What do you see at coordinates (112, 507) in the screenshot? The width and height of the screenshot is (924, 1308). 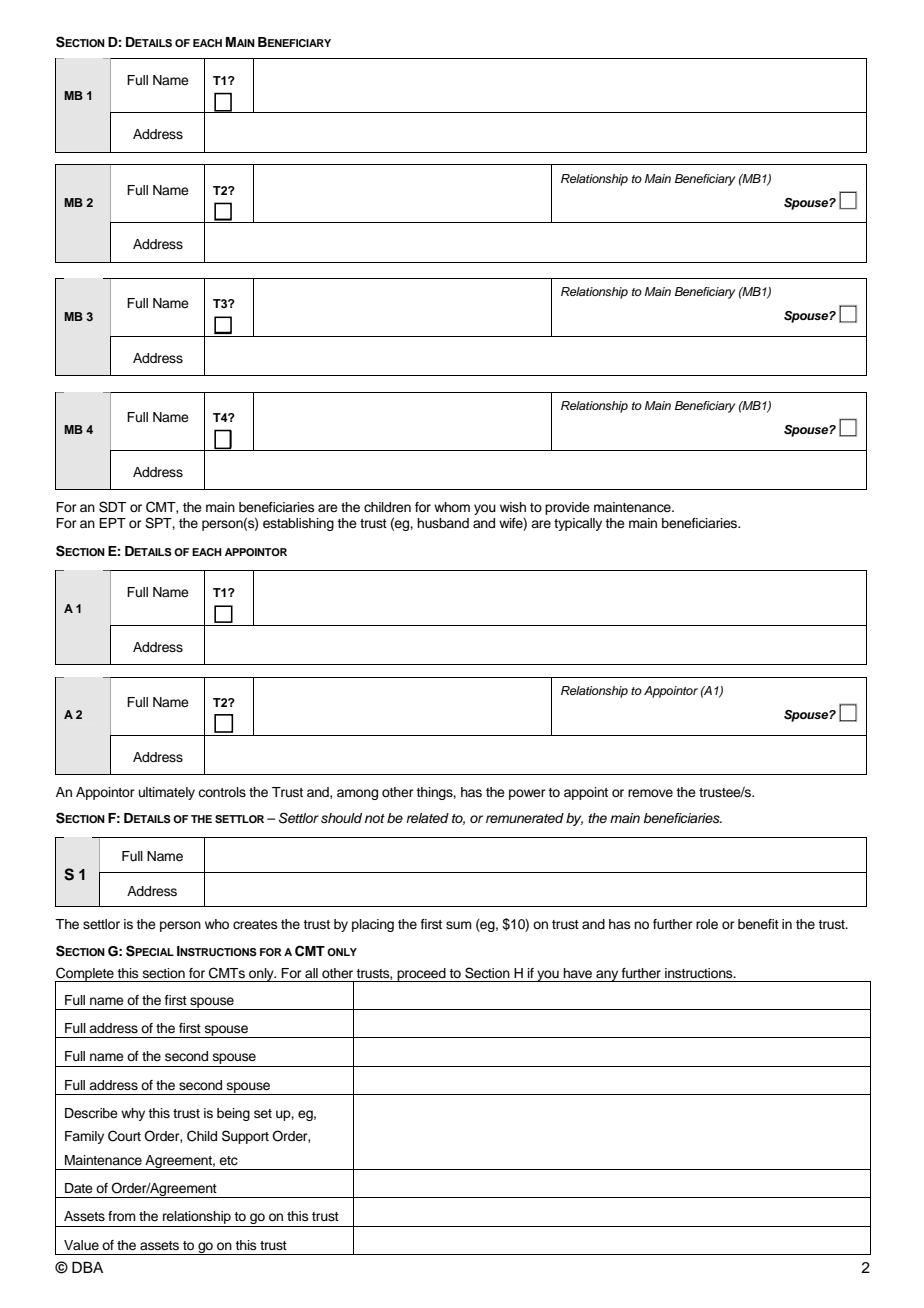 I see `SDT` at bounding box center [112, 507].
